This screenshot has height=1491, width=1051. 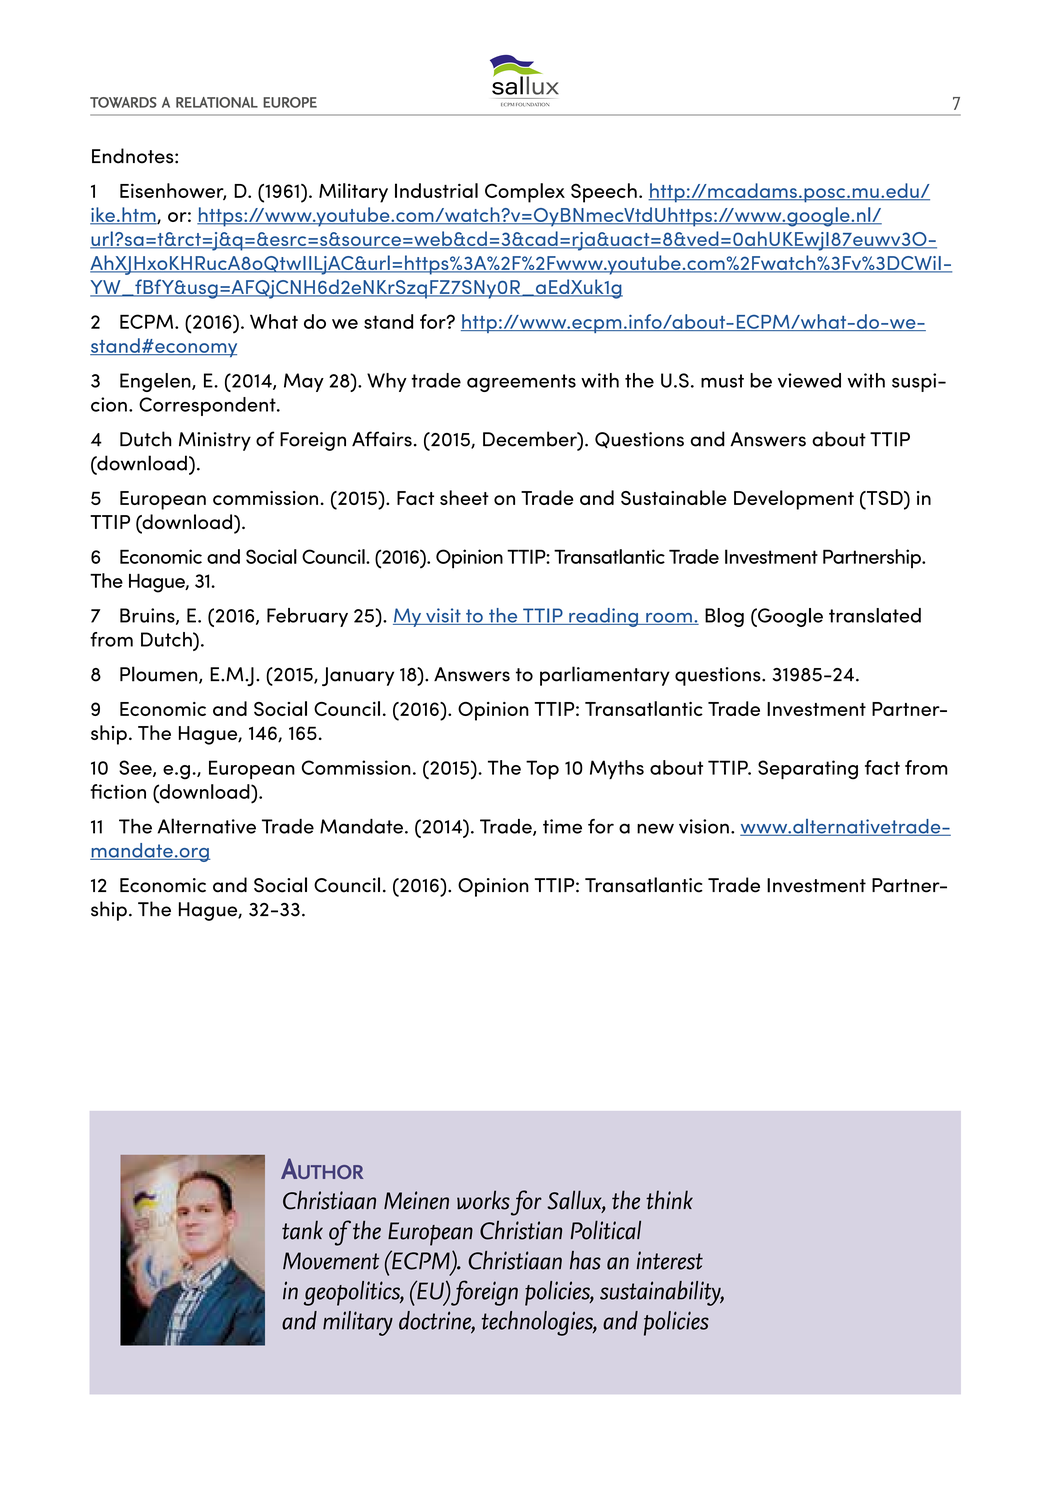 I want to click on visit, so click(x=443, y=616).
